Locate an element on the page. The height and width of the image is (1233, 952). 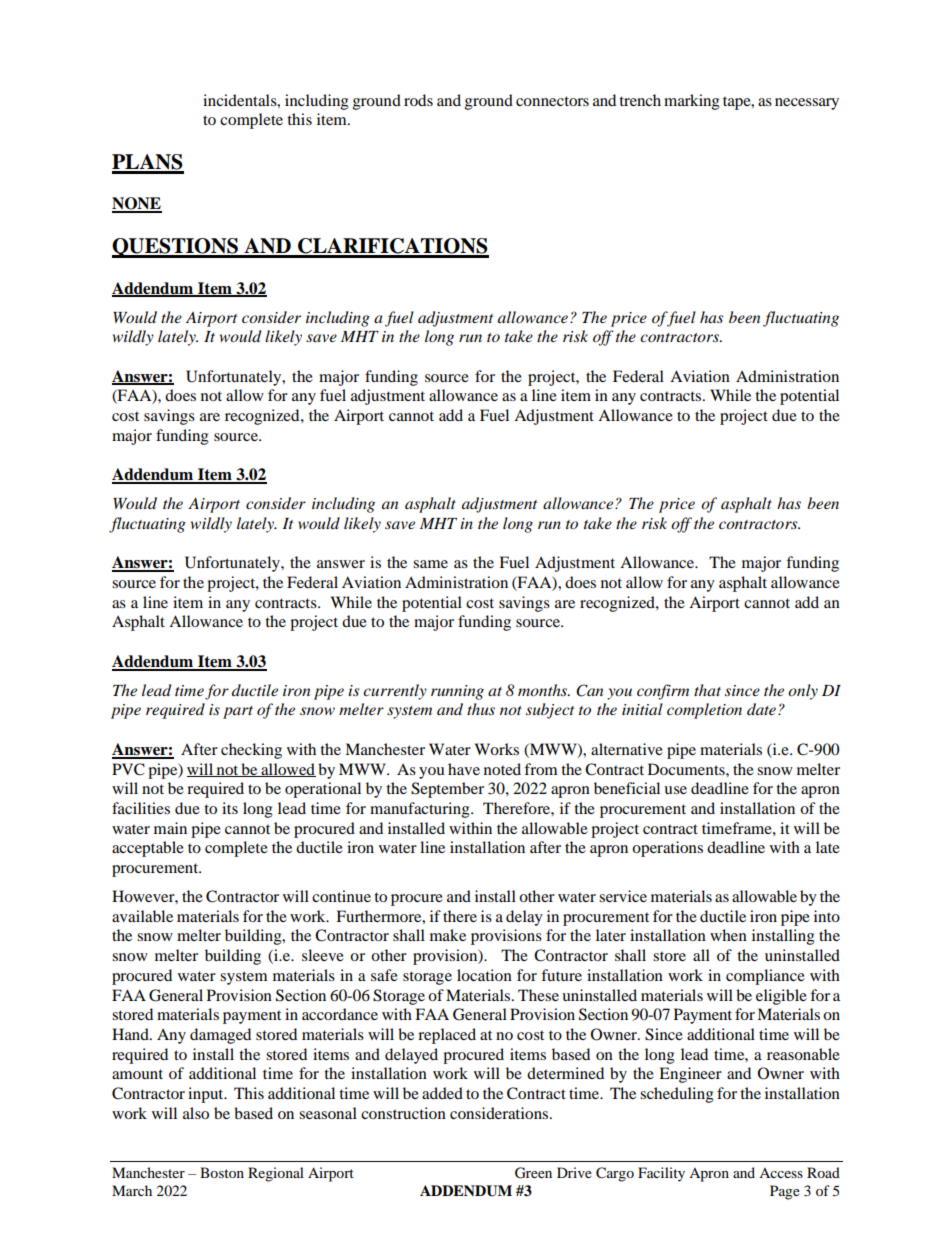
that is located at coordinates (707, 690).
